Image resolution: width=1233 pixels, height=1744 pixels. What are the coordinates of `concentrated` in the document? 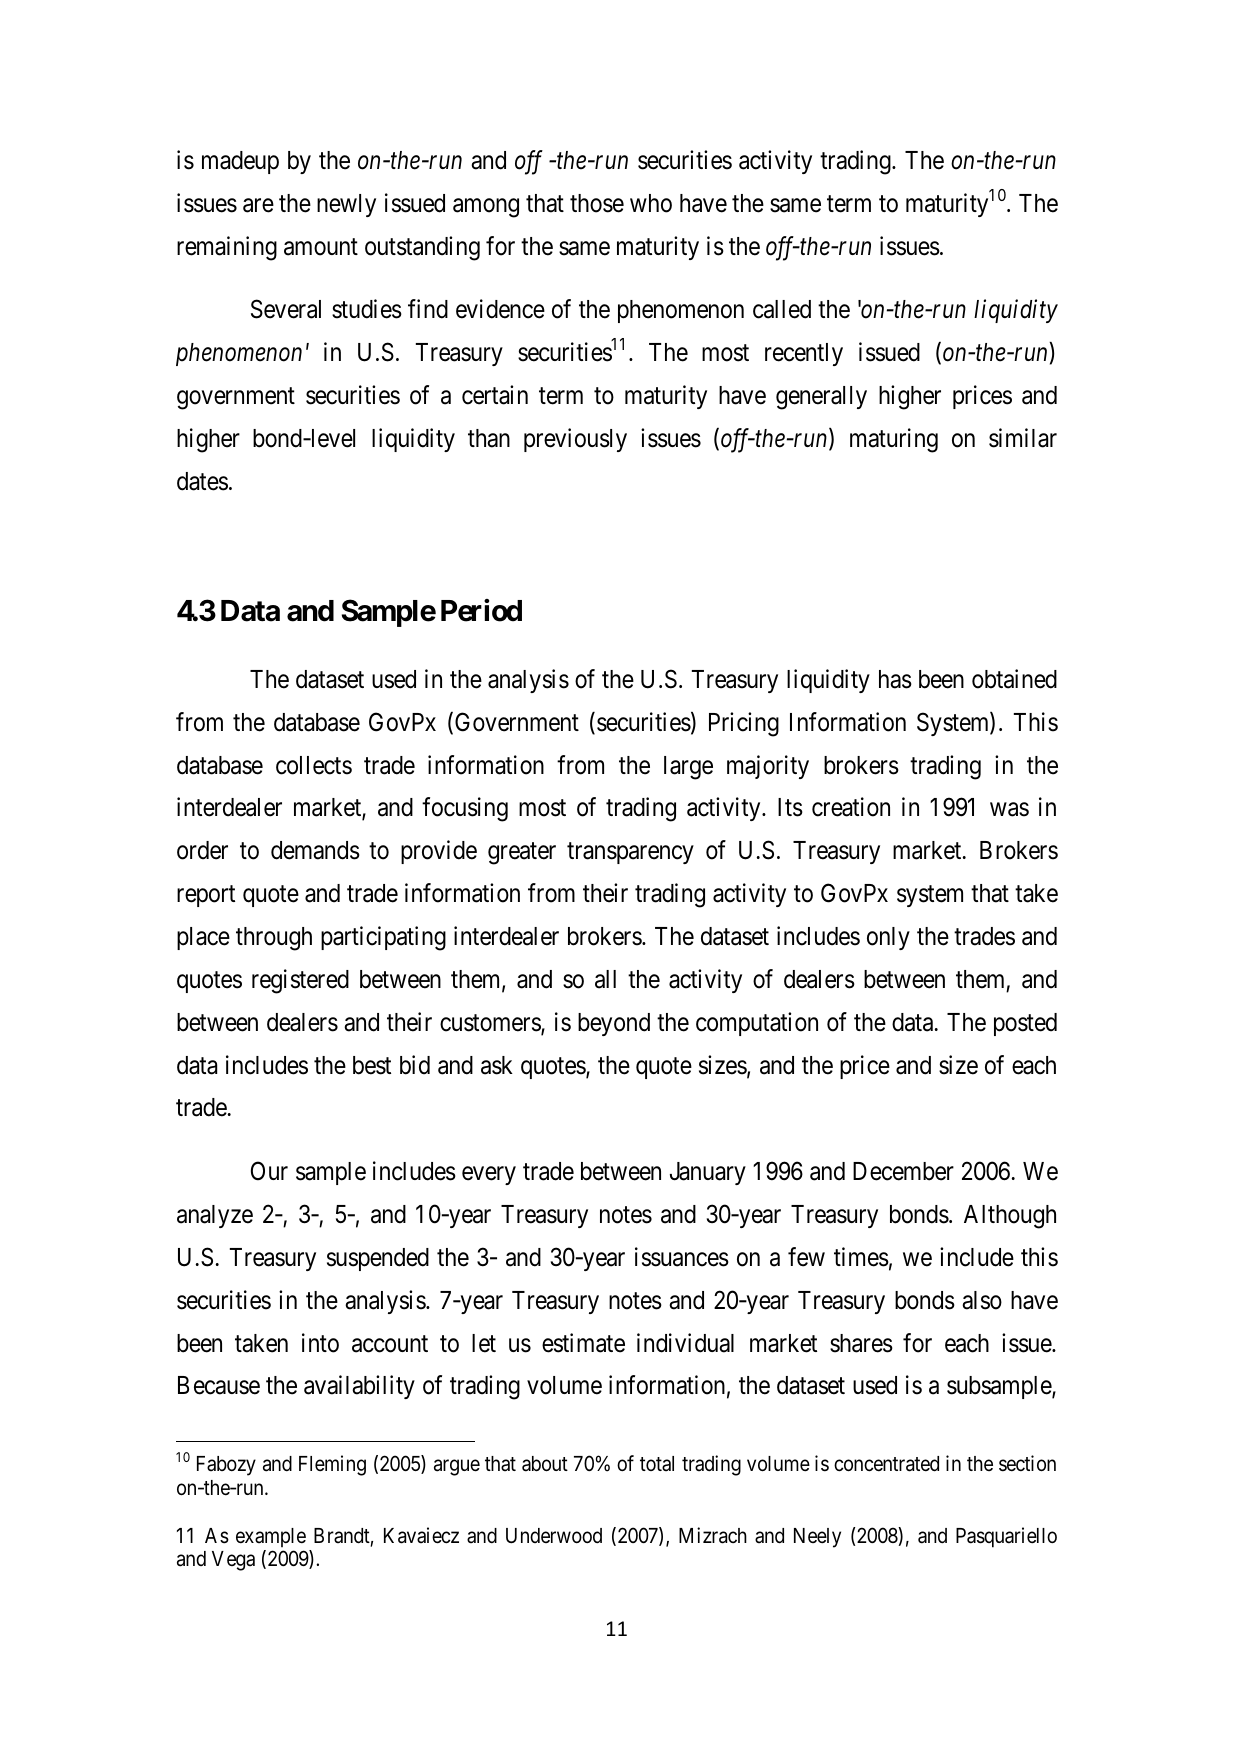 It's located at (886, 1464).
